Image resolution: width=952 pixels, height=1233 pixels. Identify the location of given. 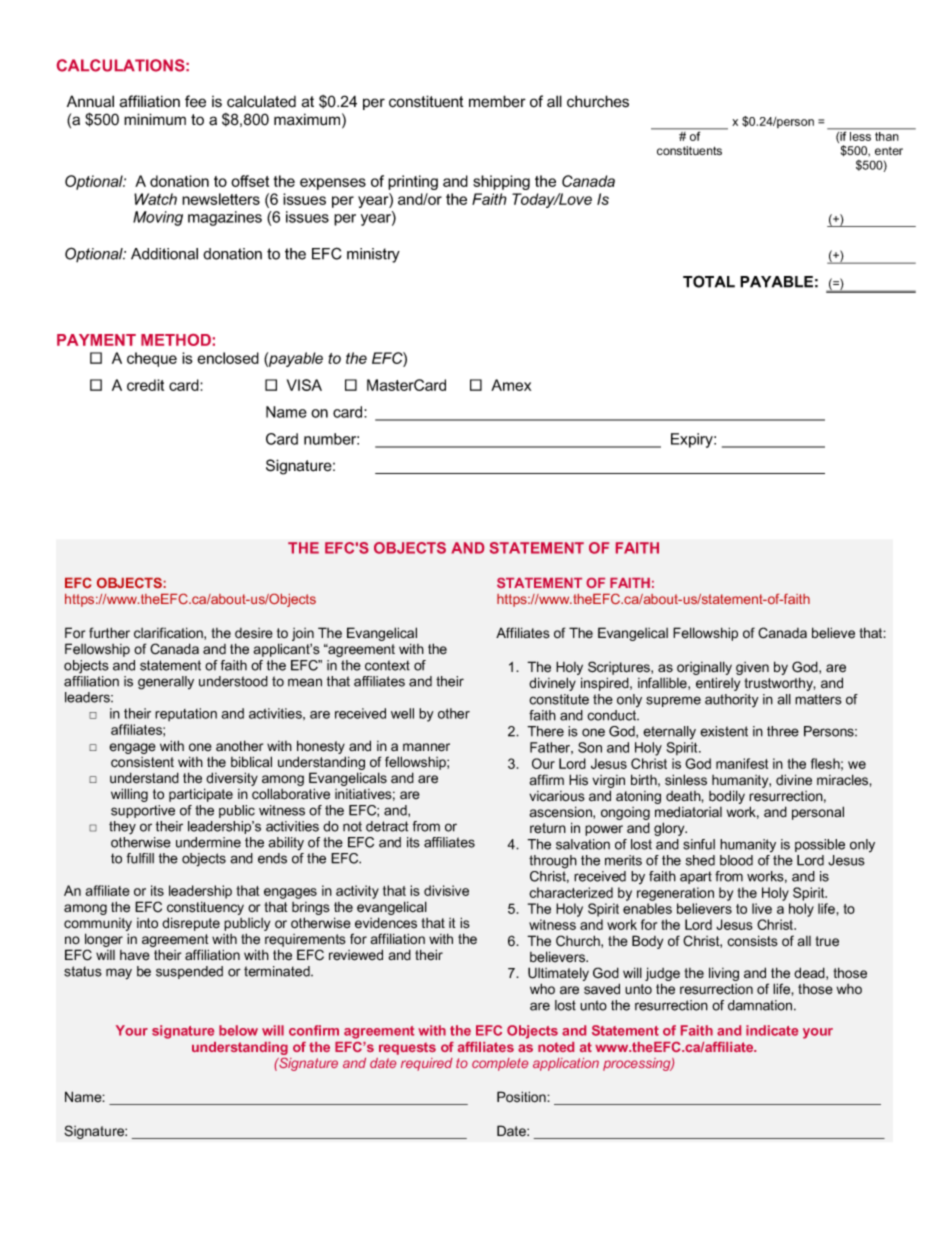
(752, 668).
